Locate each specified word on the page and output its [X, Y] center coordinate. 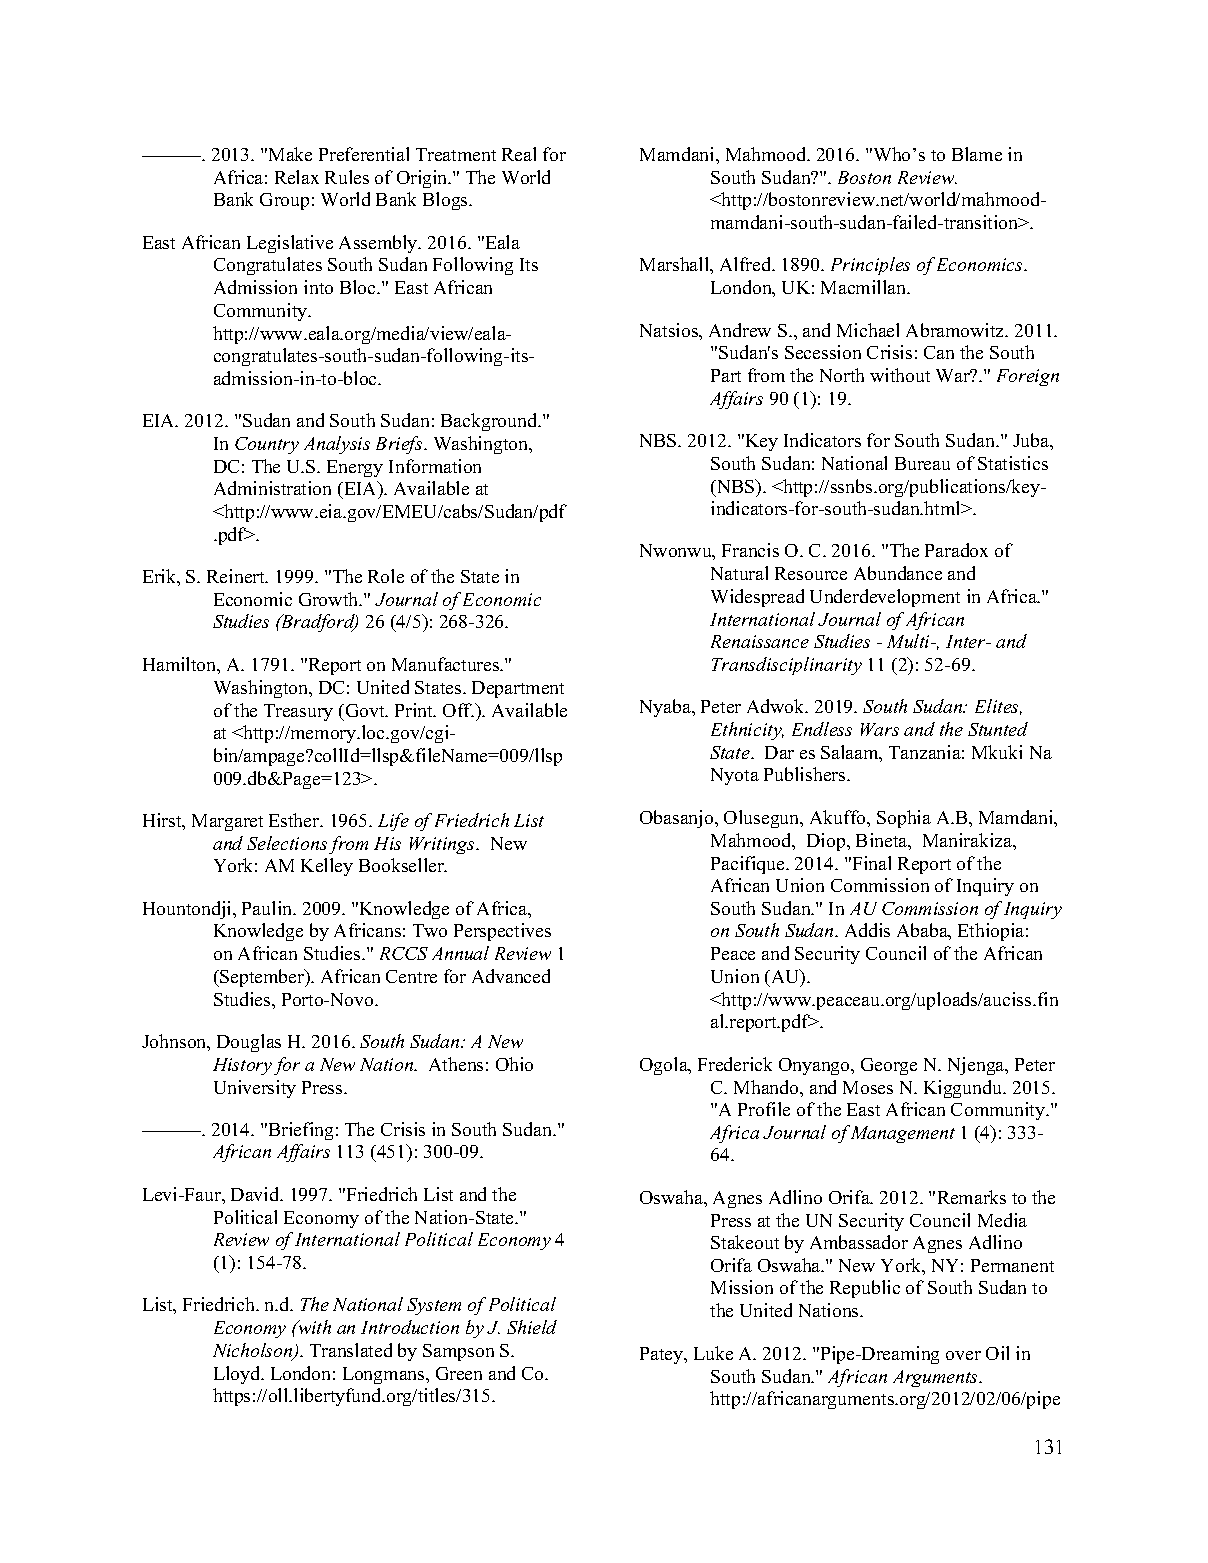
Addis [867, 930]
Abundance [898, 573]
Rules [347, 177]
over [963, 1355]
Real [519, 154]
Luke [713, 1353]
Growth [330, 599]
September [263, 978]
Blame [977, 154]
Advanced [511, 976]
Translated [351, 1350]
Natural [739, 573]
